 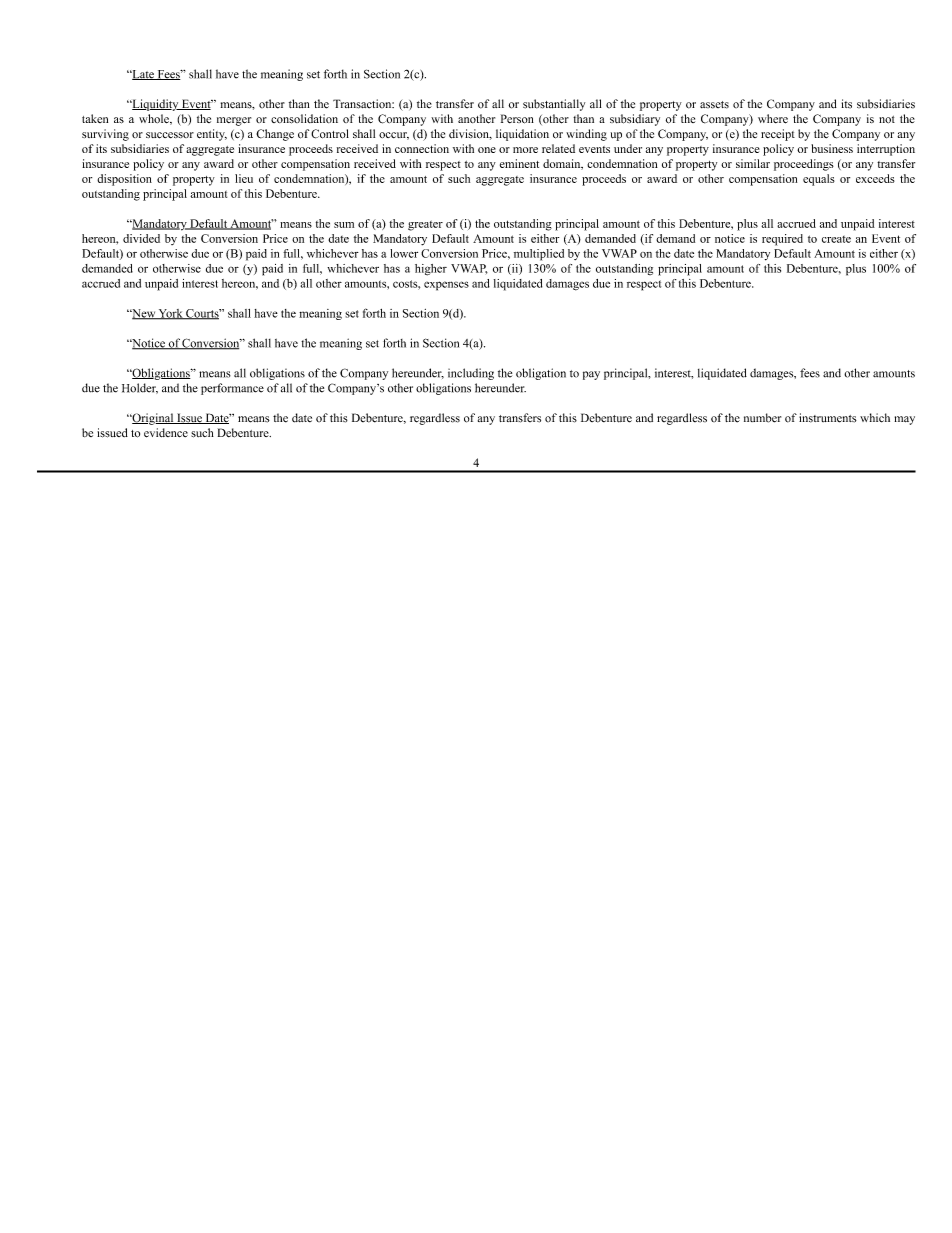 What do you see at coordinates (782, 240) in the screenshot?
I see `required` at bounding box center [782, 240].
